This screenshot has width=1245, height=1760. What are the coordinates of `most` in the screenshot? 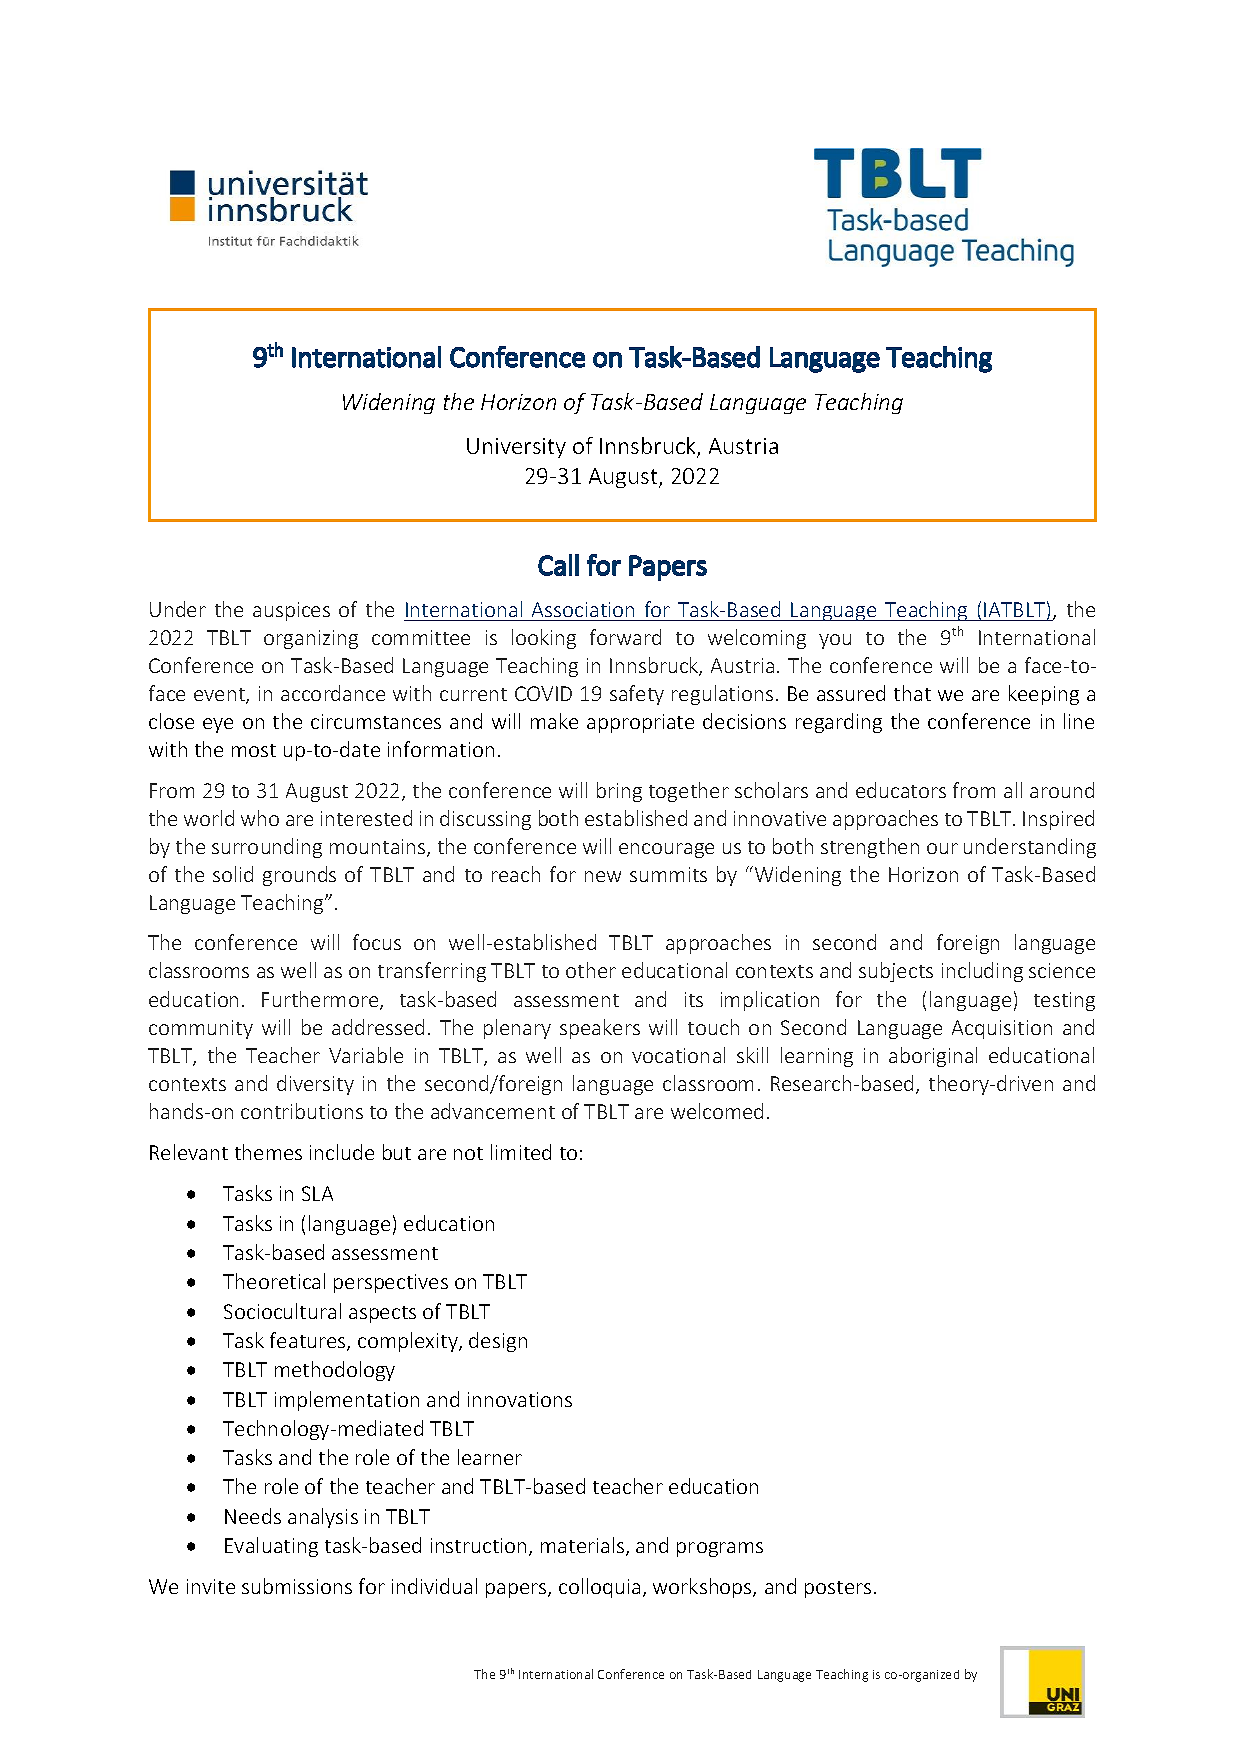 It's located at (254, 750).
